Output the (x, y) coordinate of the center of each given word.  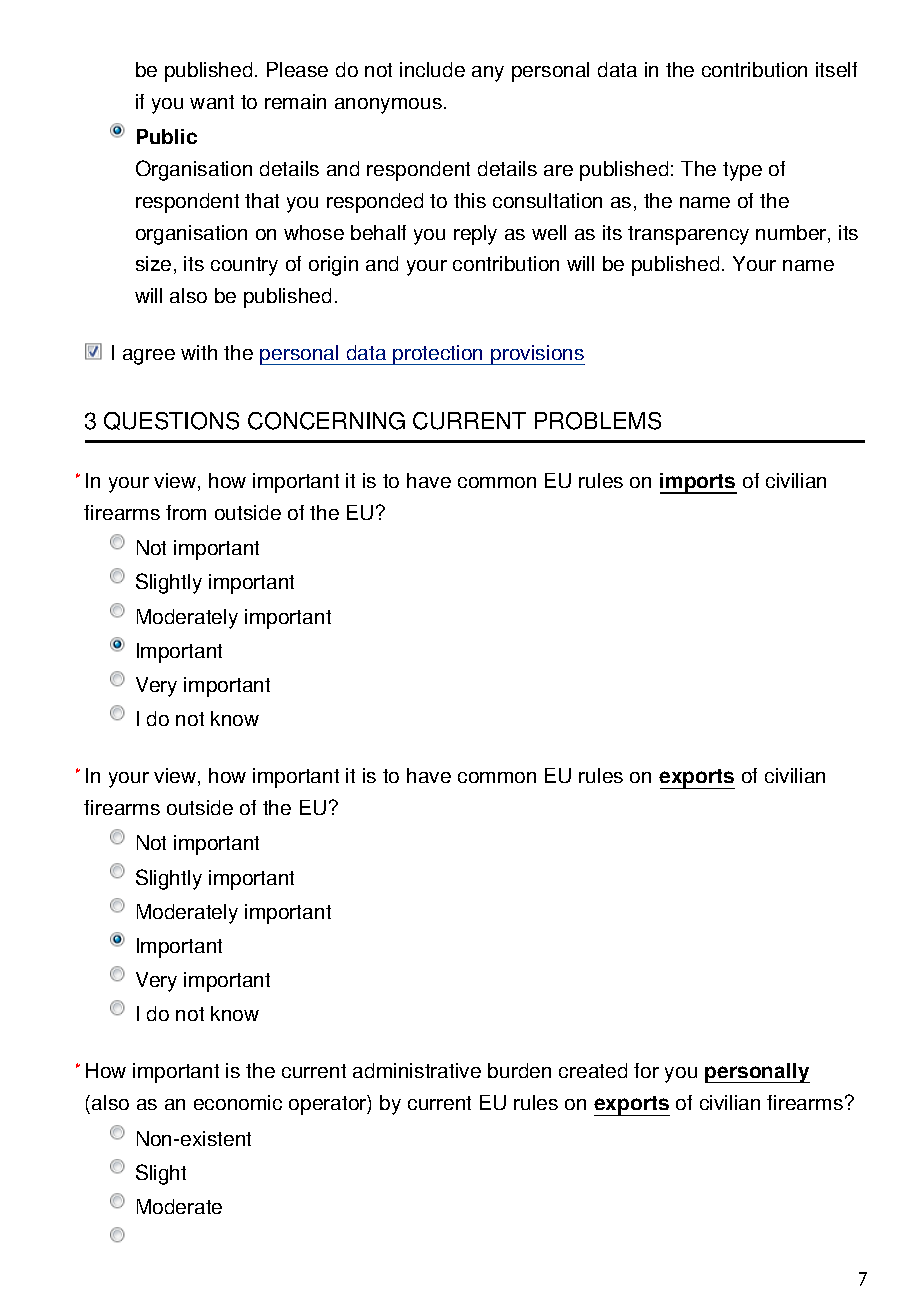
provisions (537, 355)
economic (238, 1102)
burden (519, 1070)
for (646, 1070)
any (488, 74)
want (212, 102)
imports (698, 483)
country (244, 266)
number (792, 234)
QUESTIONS (171, 421)
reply (475, 235)
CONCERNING (326, 421)
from (186, 512)
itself (836, 69)
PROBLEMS (598, 421)
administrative (417, 1070)
